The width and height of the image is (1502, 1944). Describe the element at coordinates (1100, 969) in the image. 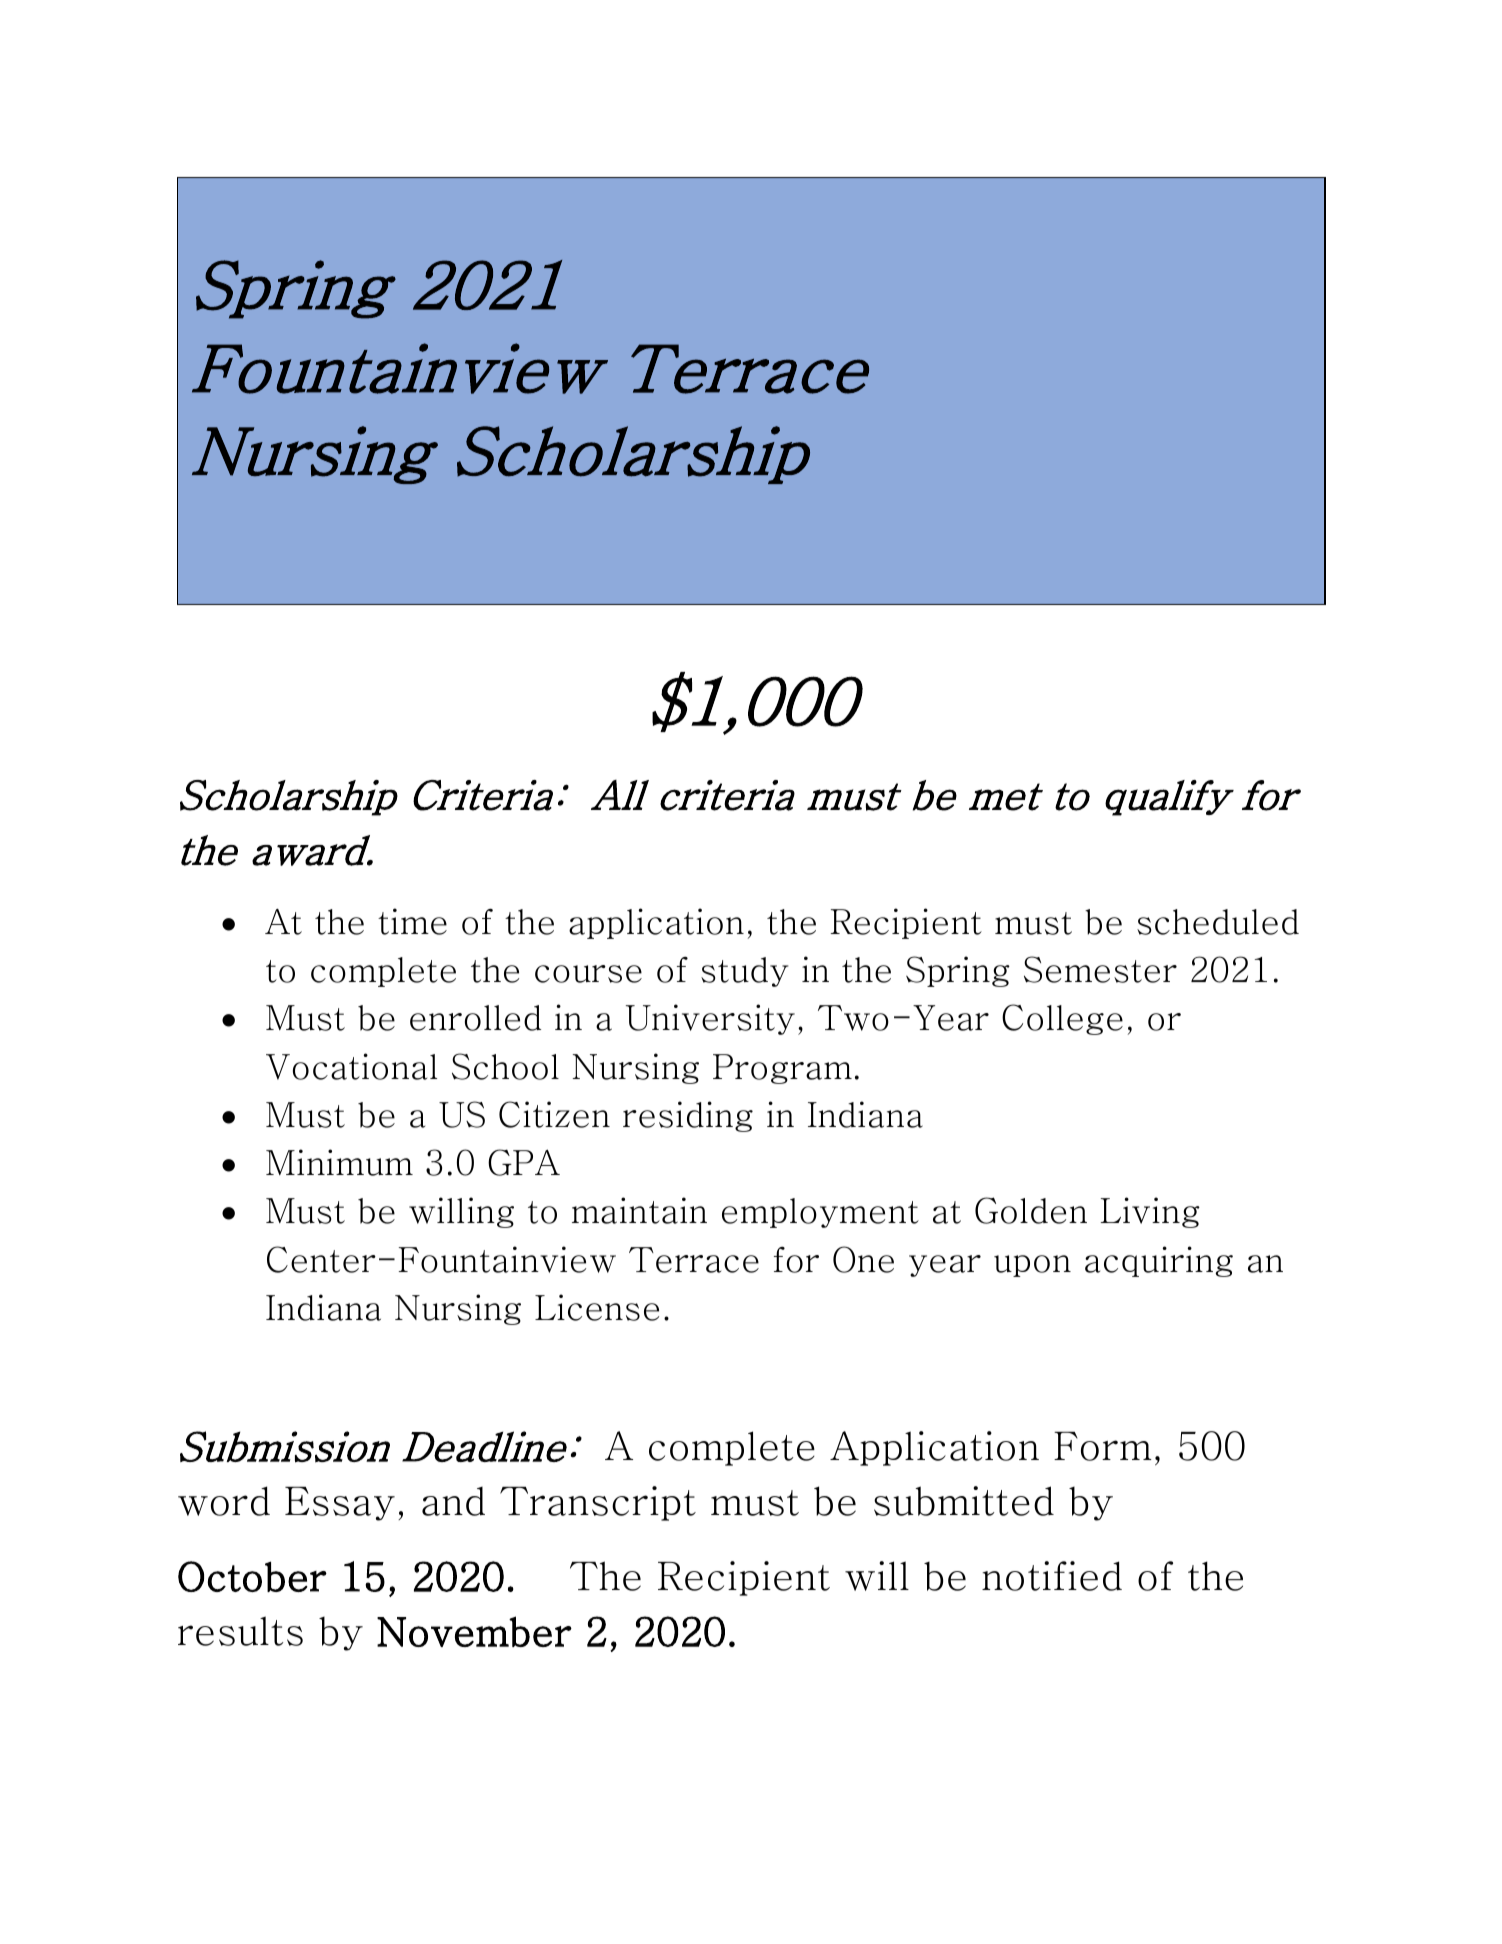

I see `Semester` at that location.
